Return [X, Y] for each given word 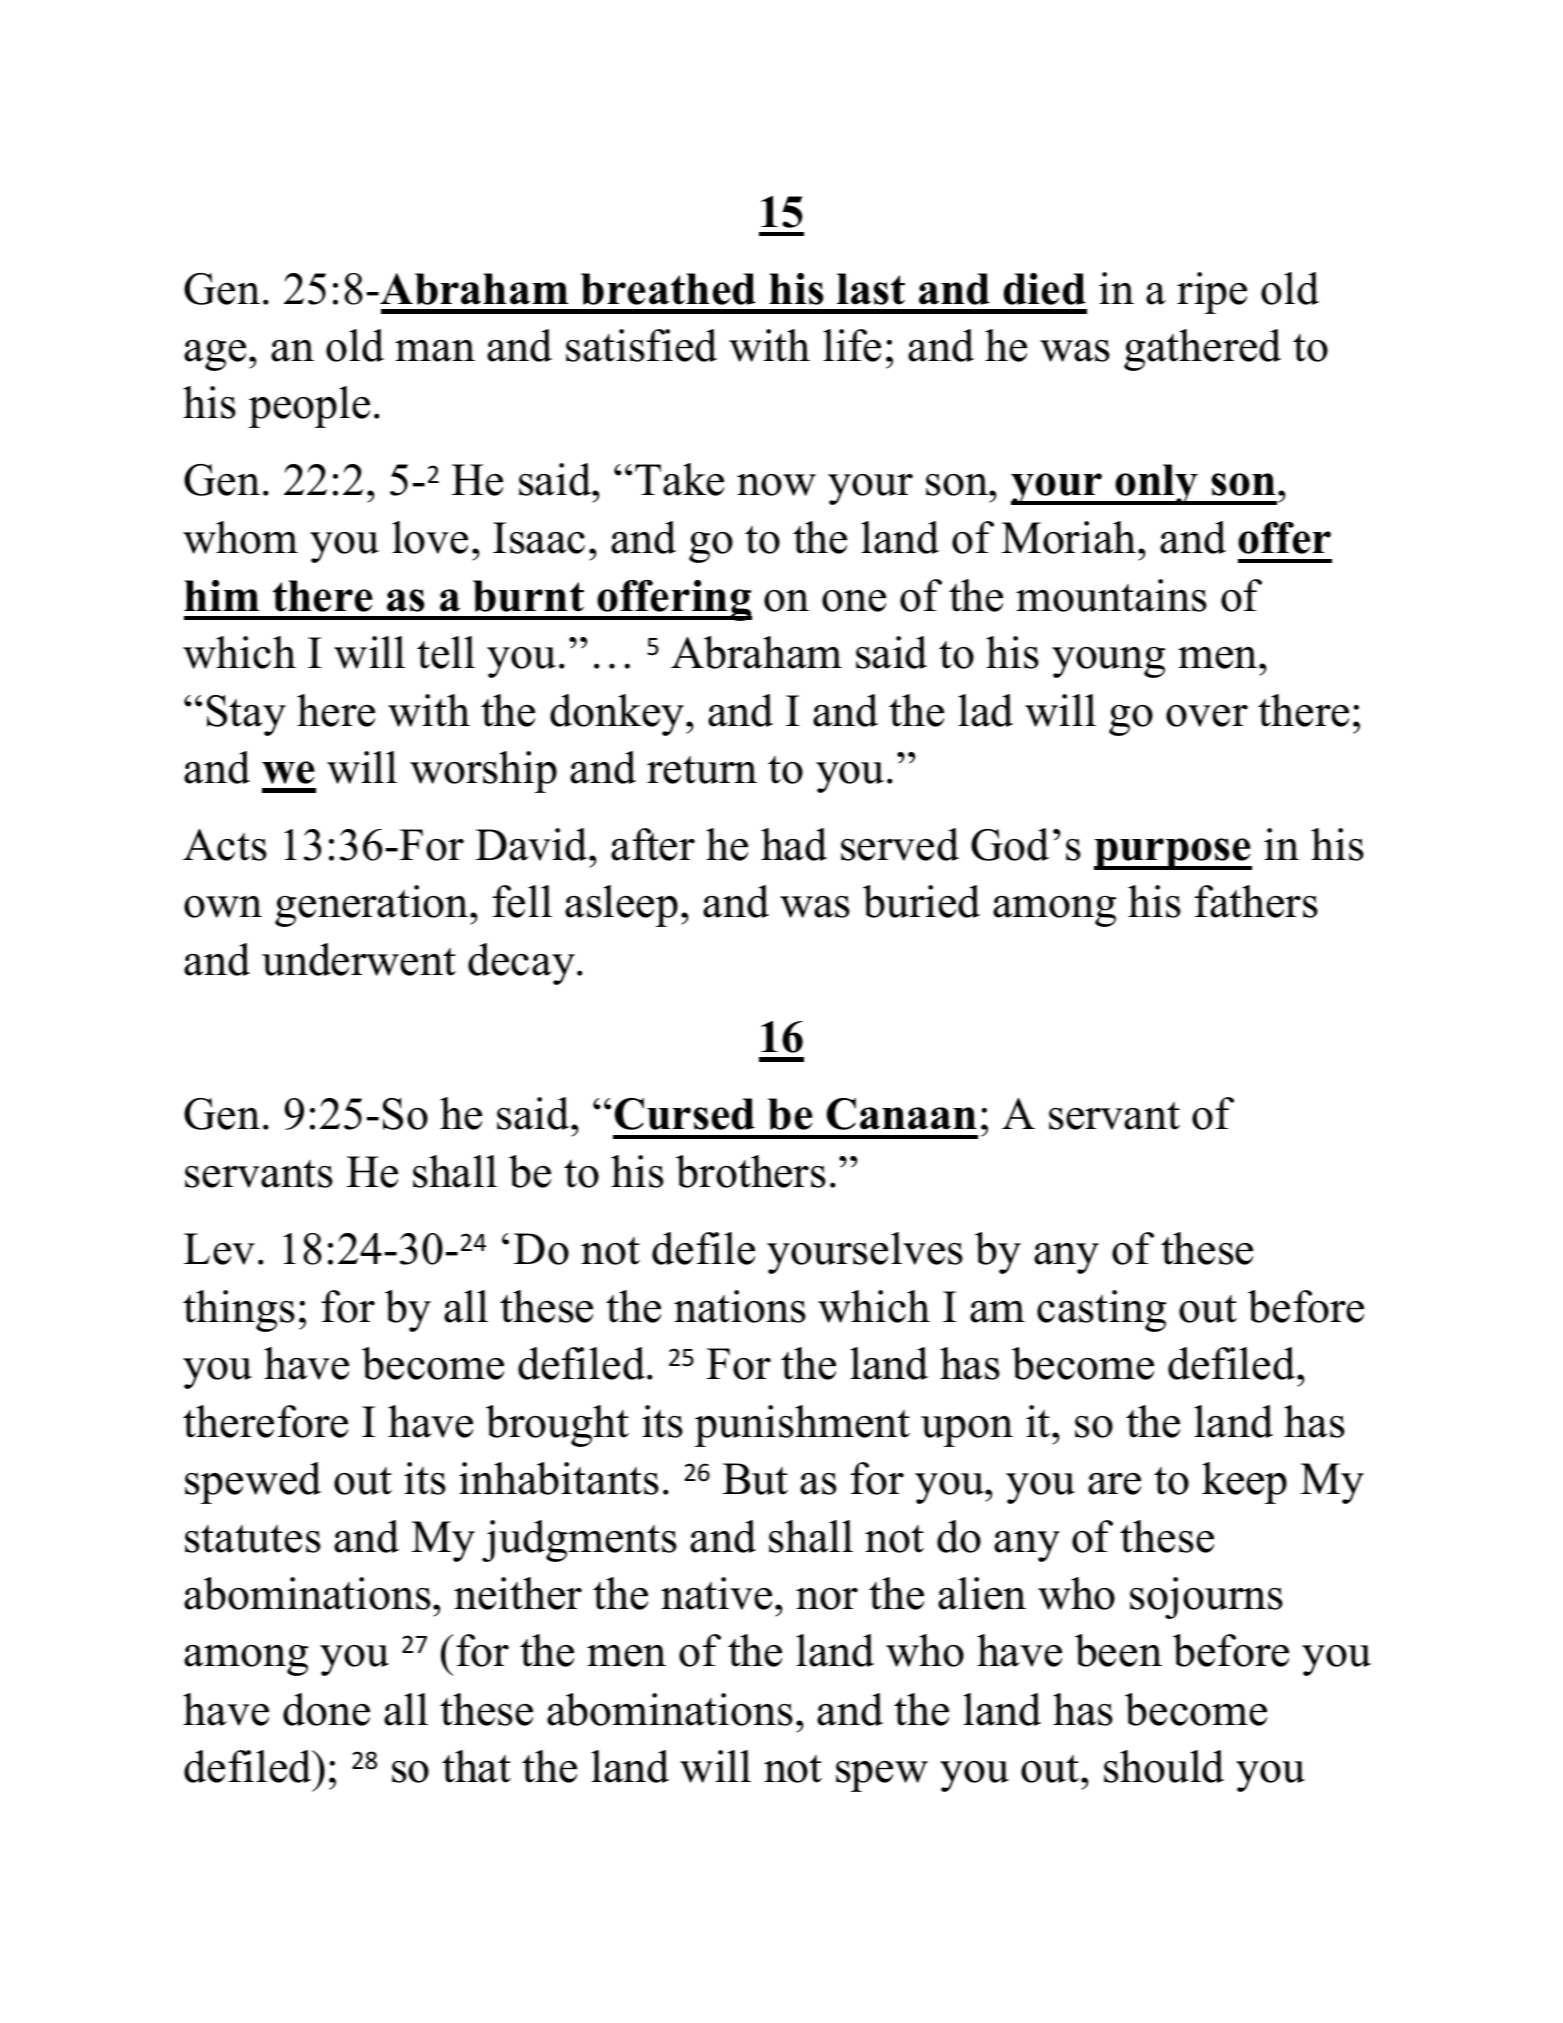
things [239, 1311]
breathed [668, 289]
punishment [802, 1426]
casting [1101, 1311]
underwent [359, 959]
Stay [246, 715]
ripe [1212, 293]
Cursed [685, 1114]
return [702, 770]
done [326, 1709]
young [1108, 662]
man [435, 351]
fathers [1256, 901]
